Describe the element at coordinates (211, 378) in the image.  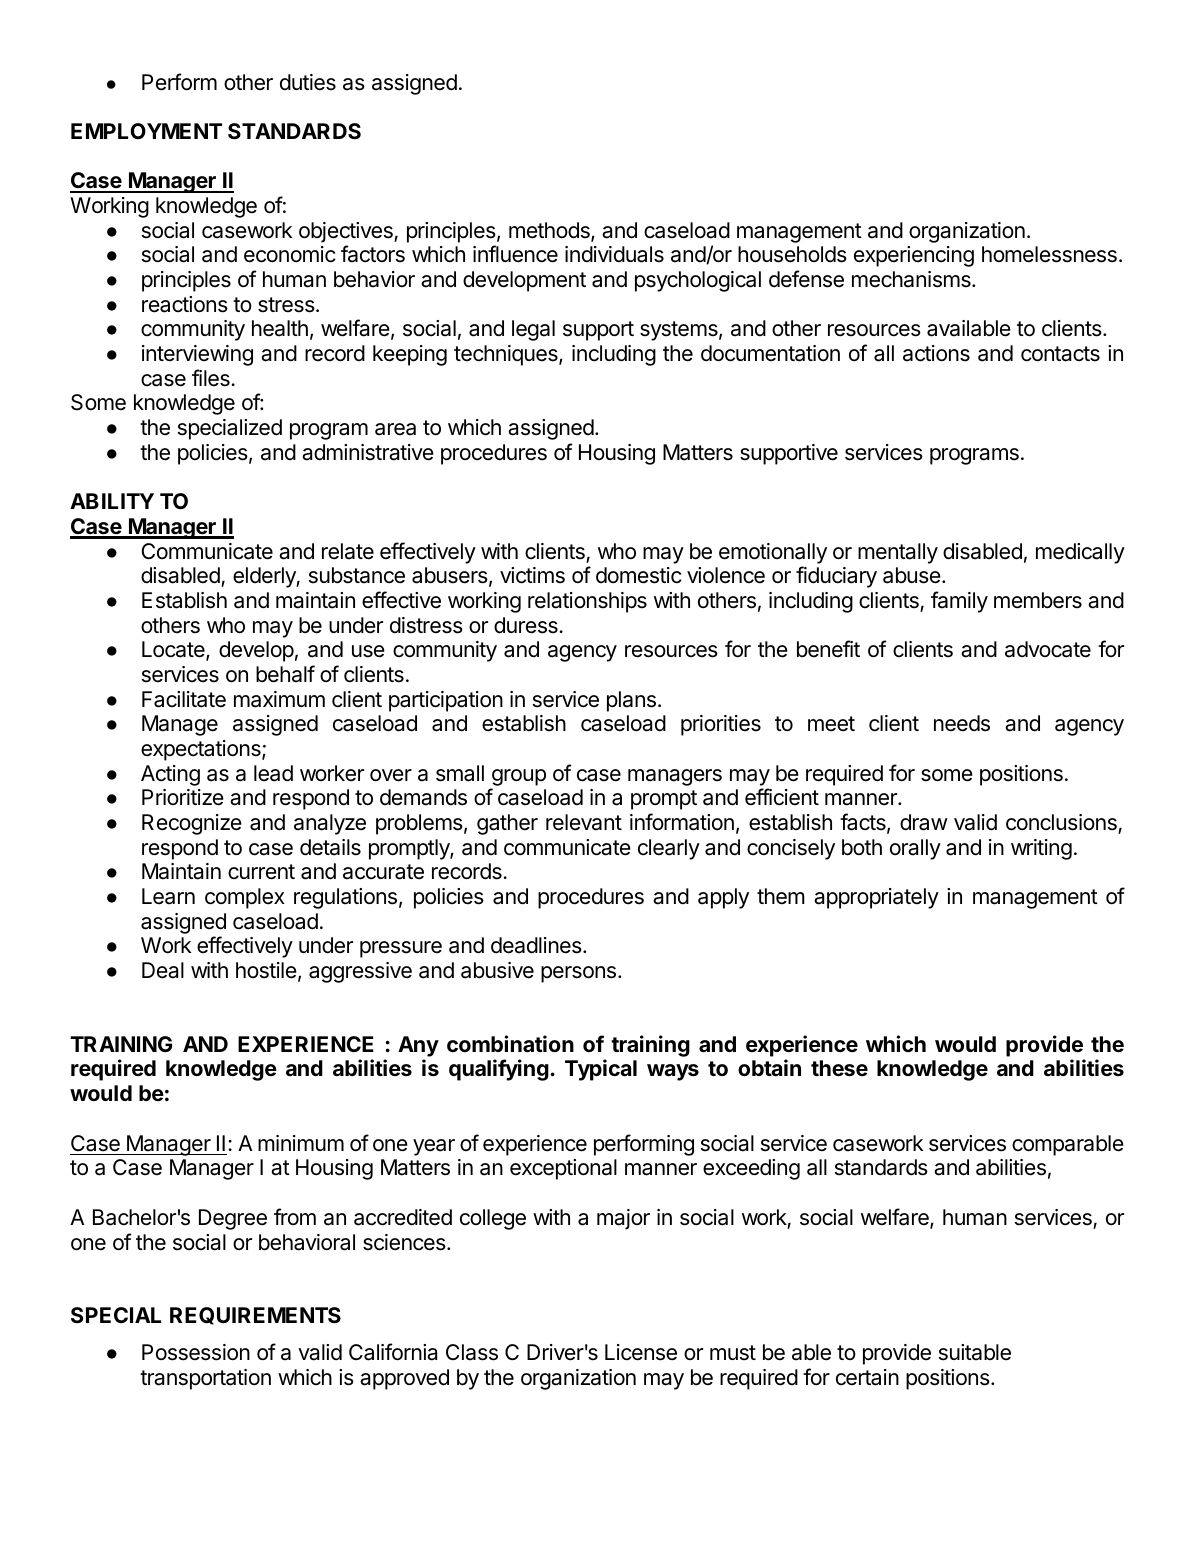
I see `files` at that location.
